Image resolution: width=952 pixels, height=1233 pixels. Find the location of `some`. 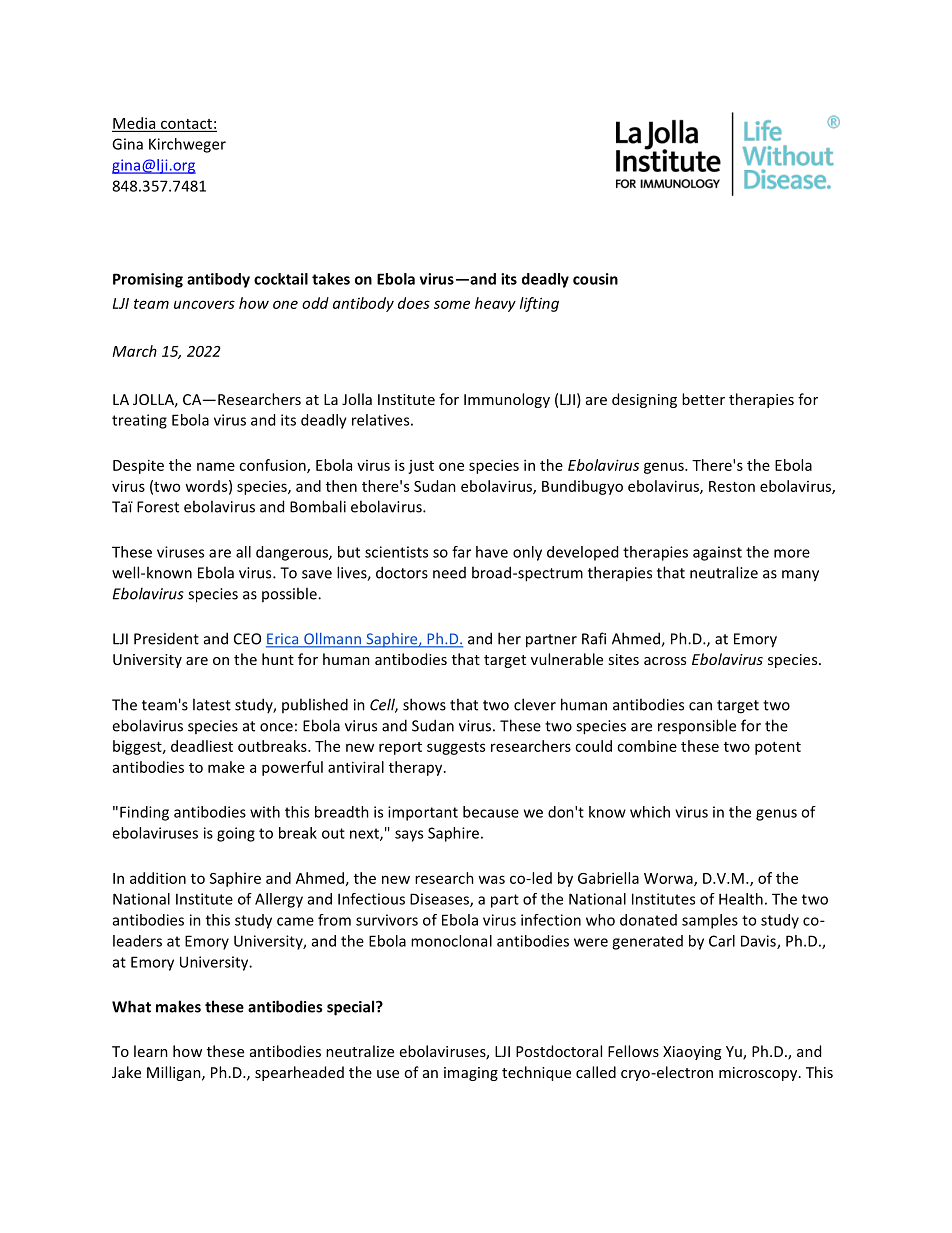

some is located at coordinates (452, 304).
